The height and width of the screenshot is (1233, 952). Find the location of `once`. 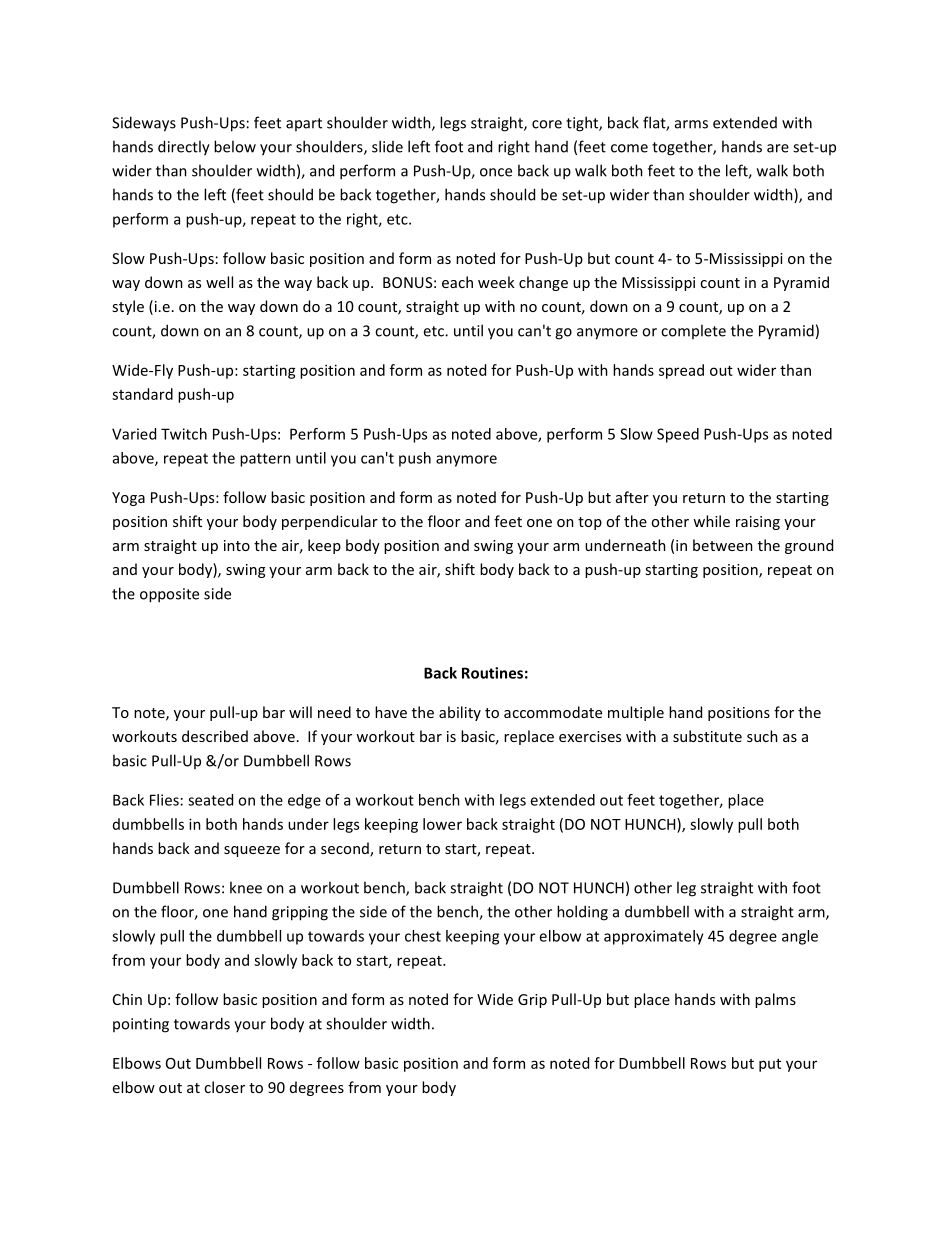

once is located at coordinates (496, 172).
